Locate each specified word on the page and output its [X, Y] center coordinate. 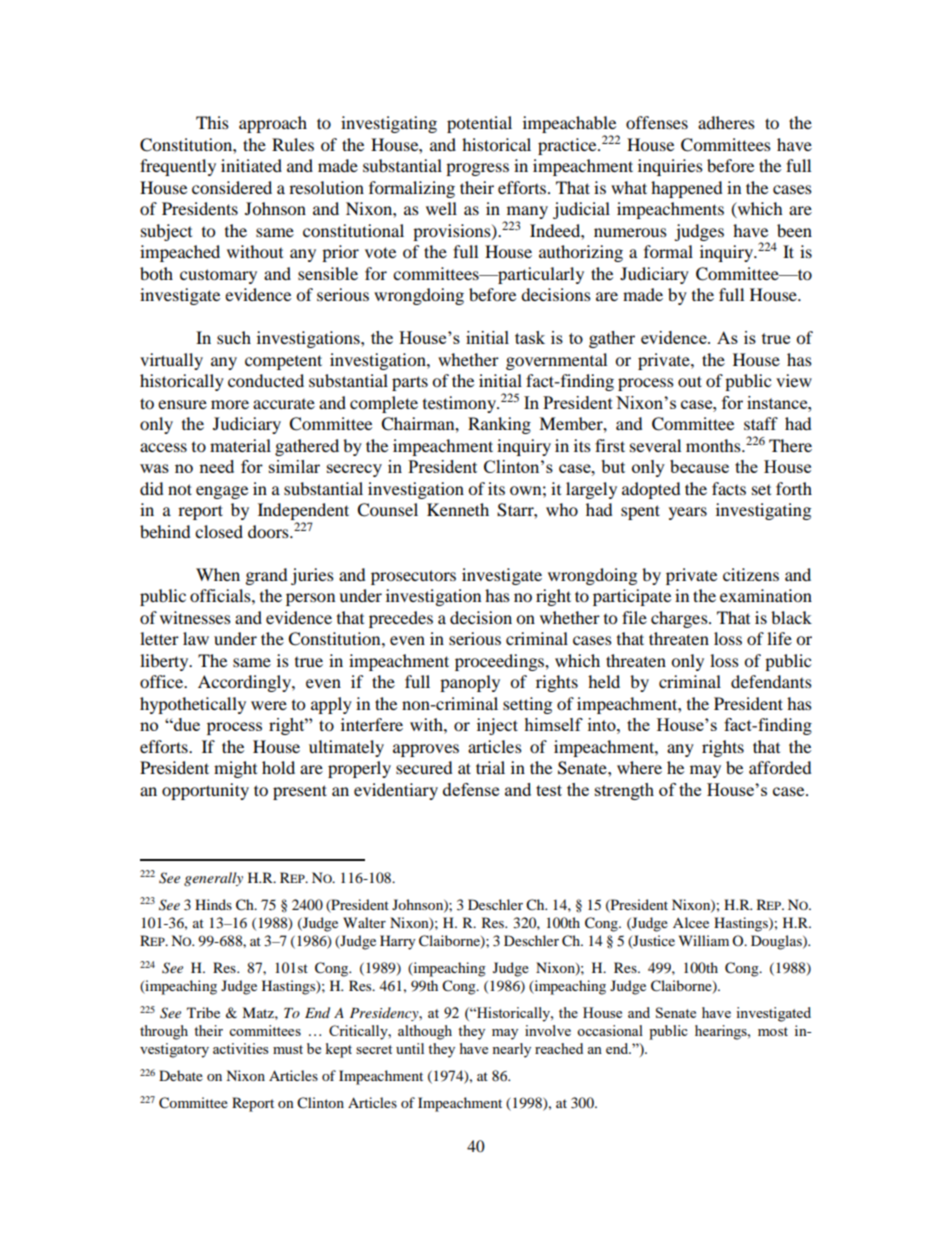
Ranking [499, 425]
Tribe [203, 1012]
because [699, 466]
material [240, 445]
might [235, 769]
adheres [726, 122]
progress [477, 169]
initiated [251, 165]
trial [490, 767]
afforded [780, 767]
